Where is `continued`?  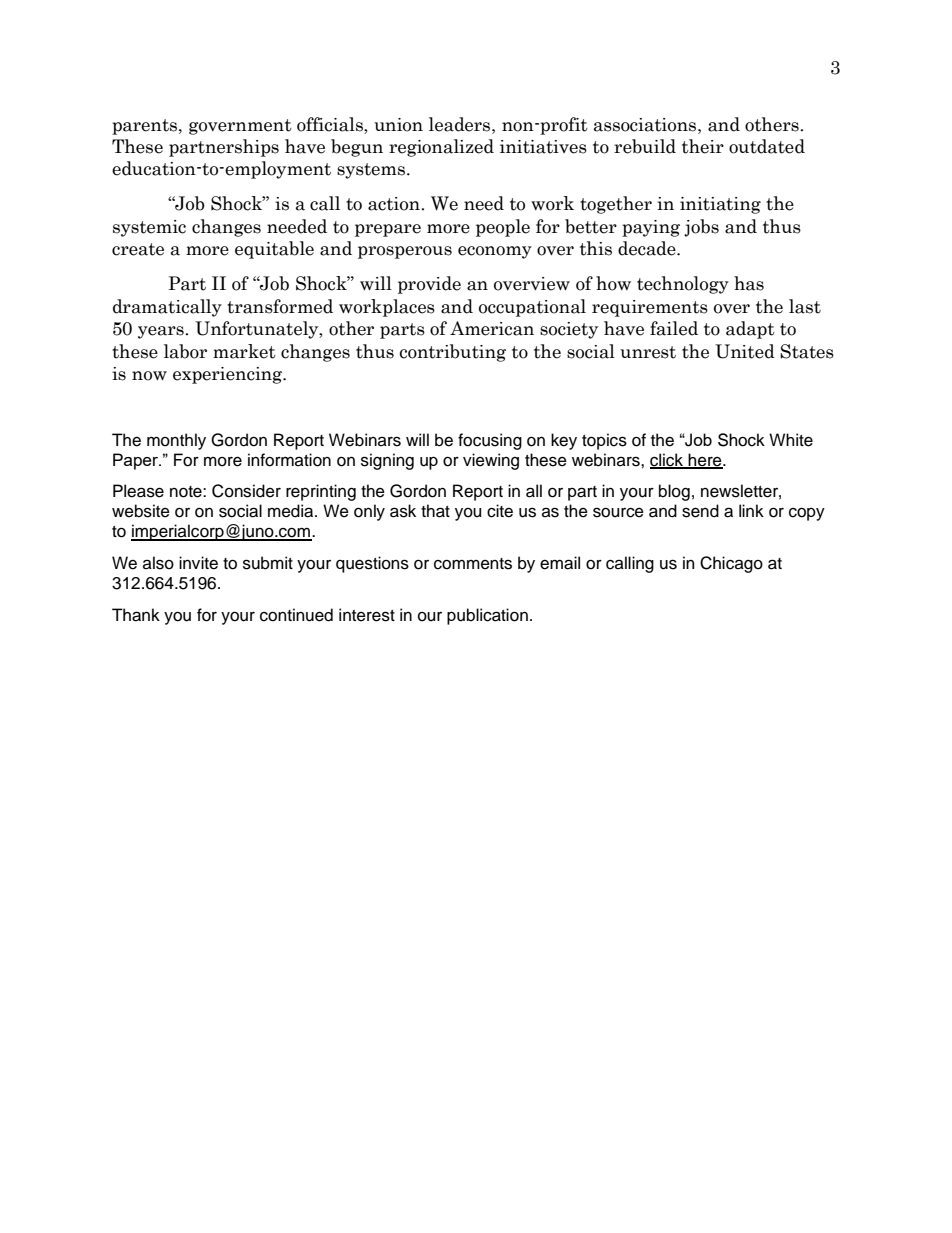
continued is located at coordinates (296, 615).
